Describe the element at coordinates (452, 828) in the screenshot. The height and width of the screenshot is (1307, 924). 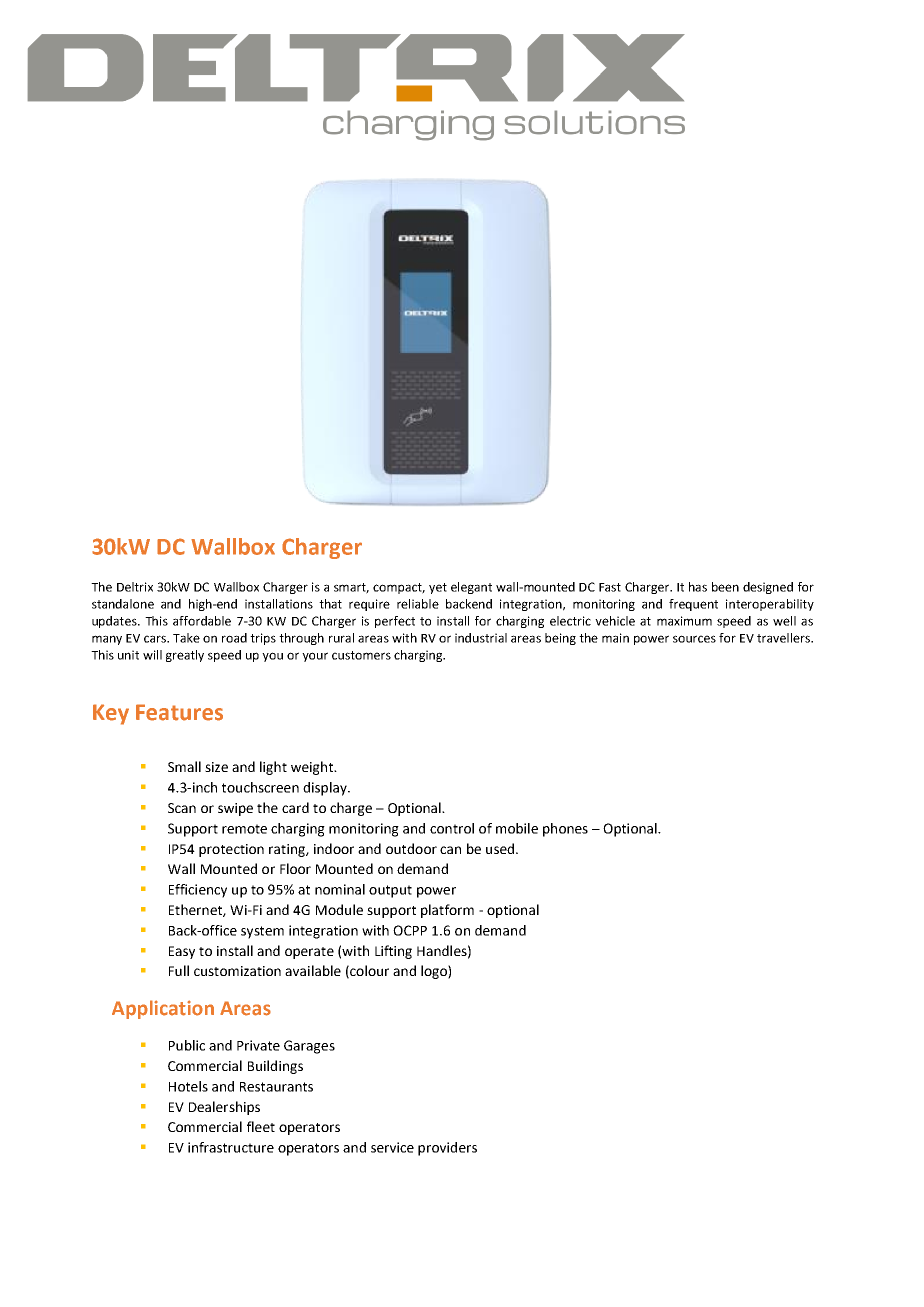
I see `control` at that location.
